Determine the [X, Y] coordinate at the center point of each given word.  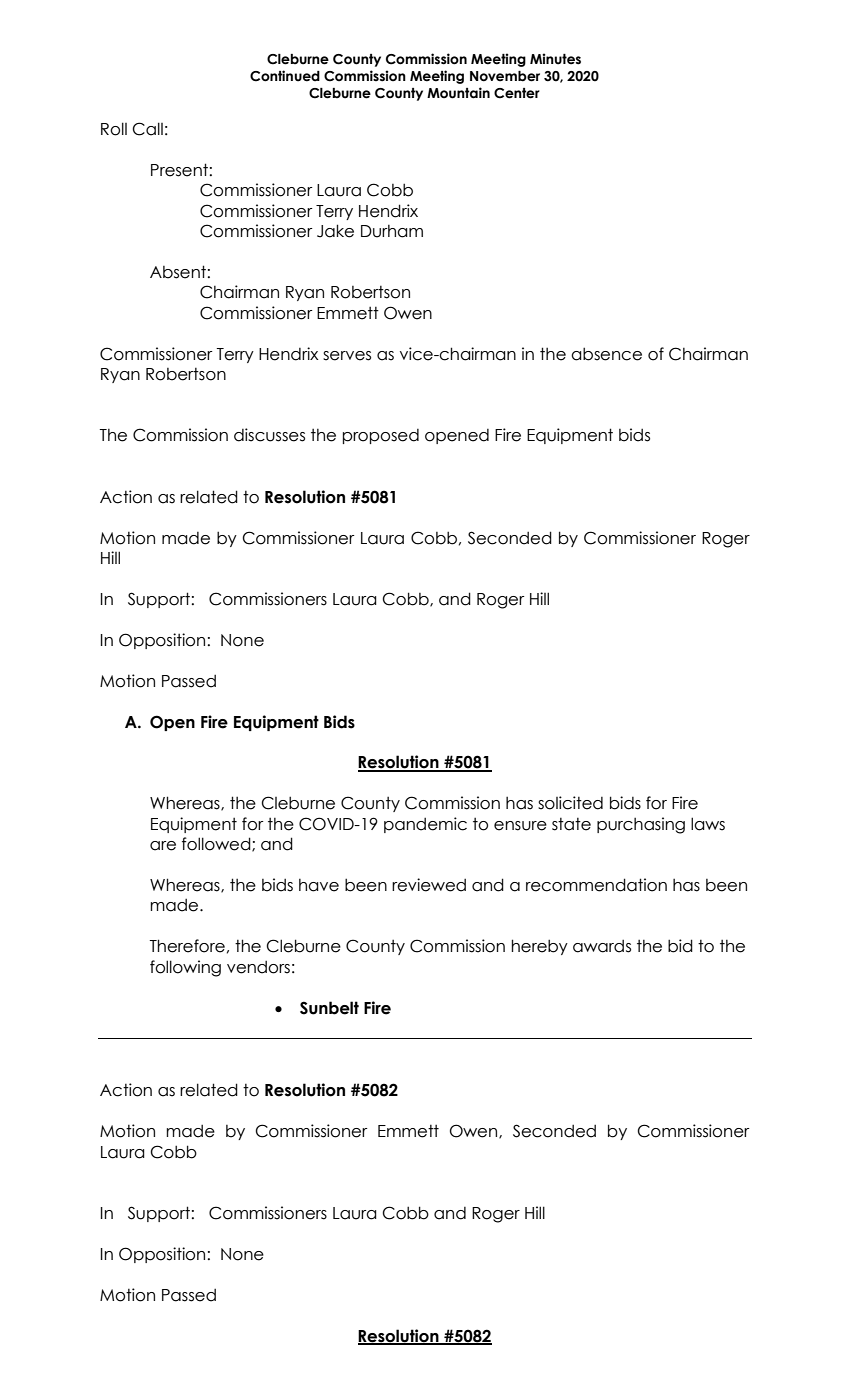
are [163, 846]
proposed [381, 436]
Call [147, 129]
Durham [392, 231]
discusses [269, 435]
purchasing [641, 825]
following [185, 968]
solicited [570, 803]
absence [606, 354]
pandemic [425, 825]
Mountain [458, 93]
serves [347, 356]
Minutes [555, 59]
